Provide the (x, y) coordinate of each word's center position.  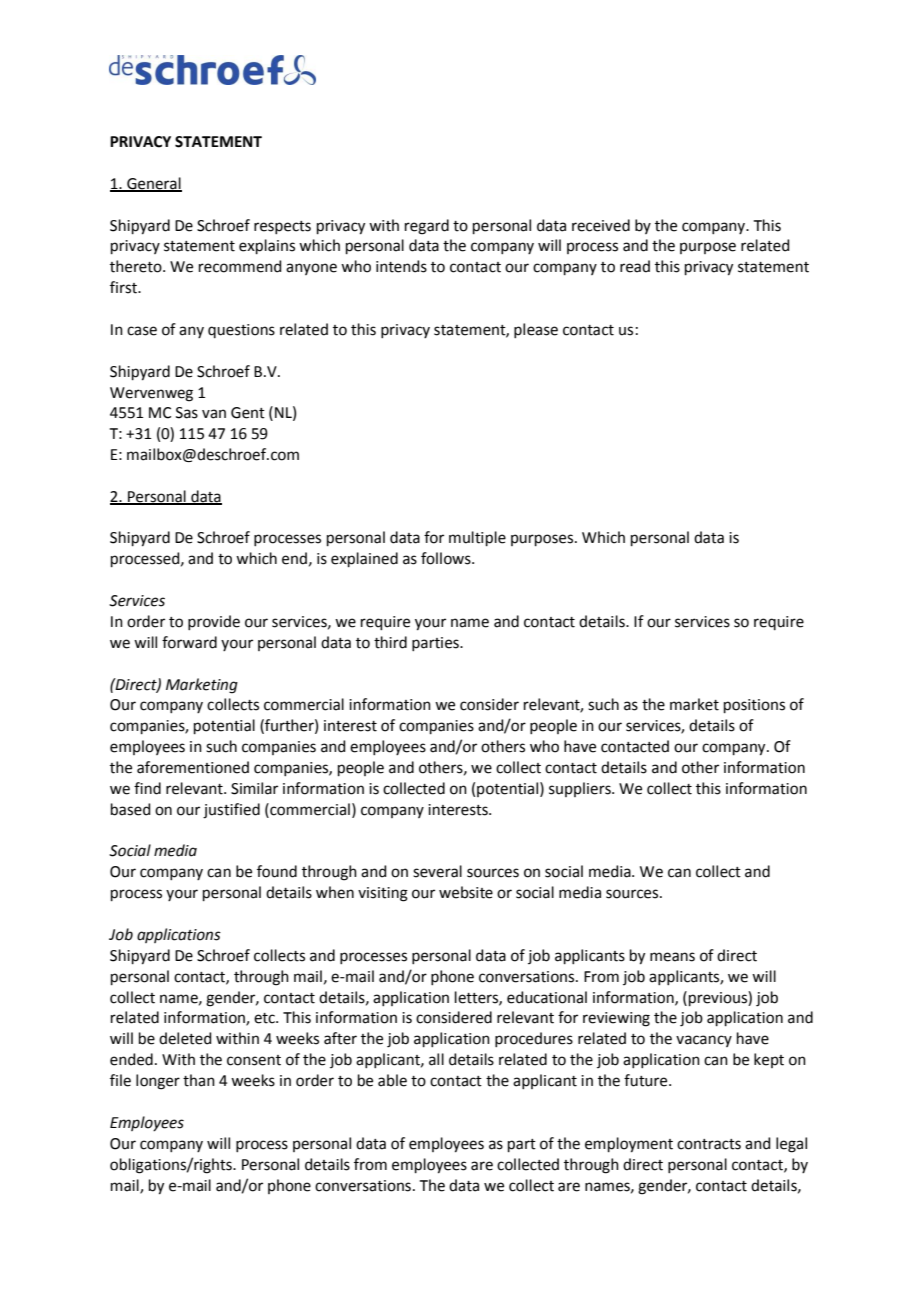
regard (427, 227)
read (635, 266)
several (437, 871)
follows (447, 558)
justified (231, 811)
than (199, 1080)
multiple (477, 538)
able (392, 1080)
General (153, 184)
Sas (187, 413)
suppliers (581, 789)
